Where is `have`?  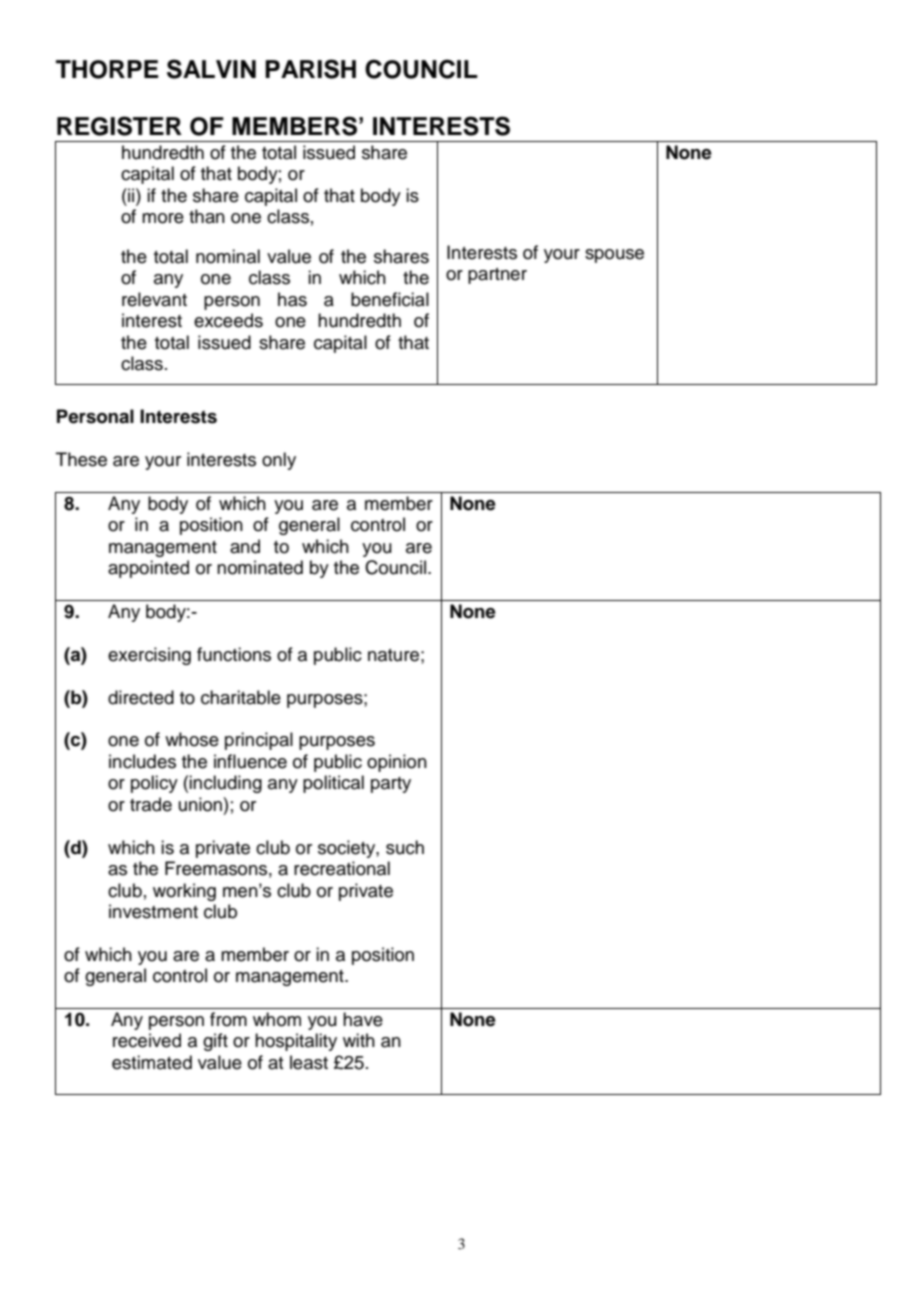
have is located at coordinates (363, 1019).
